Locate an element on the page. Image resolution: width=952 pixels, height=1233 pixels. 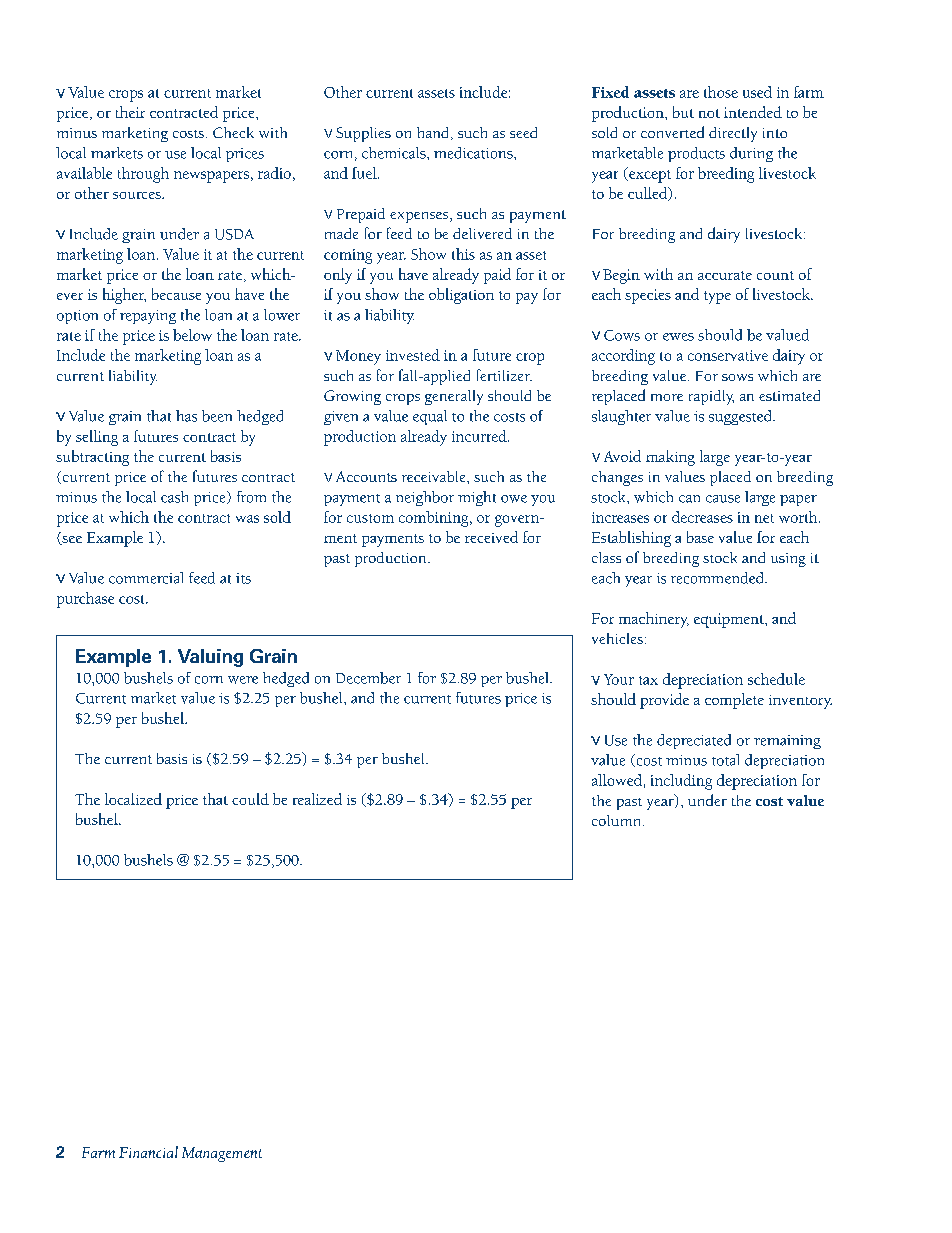
could is located at coordinates (250, 799).
